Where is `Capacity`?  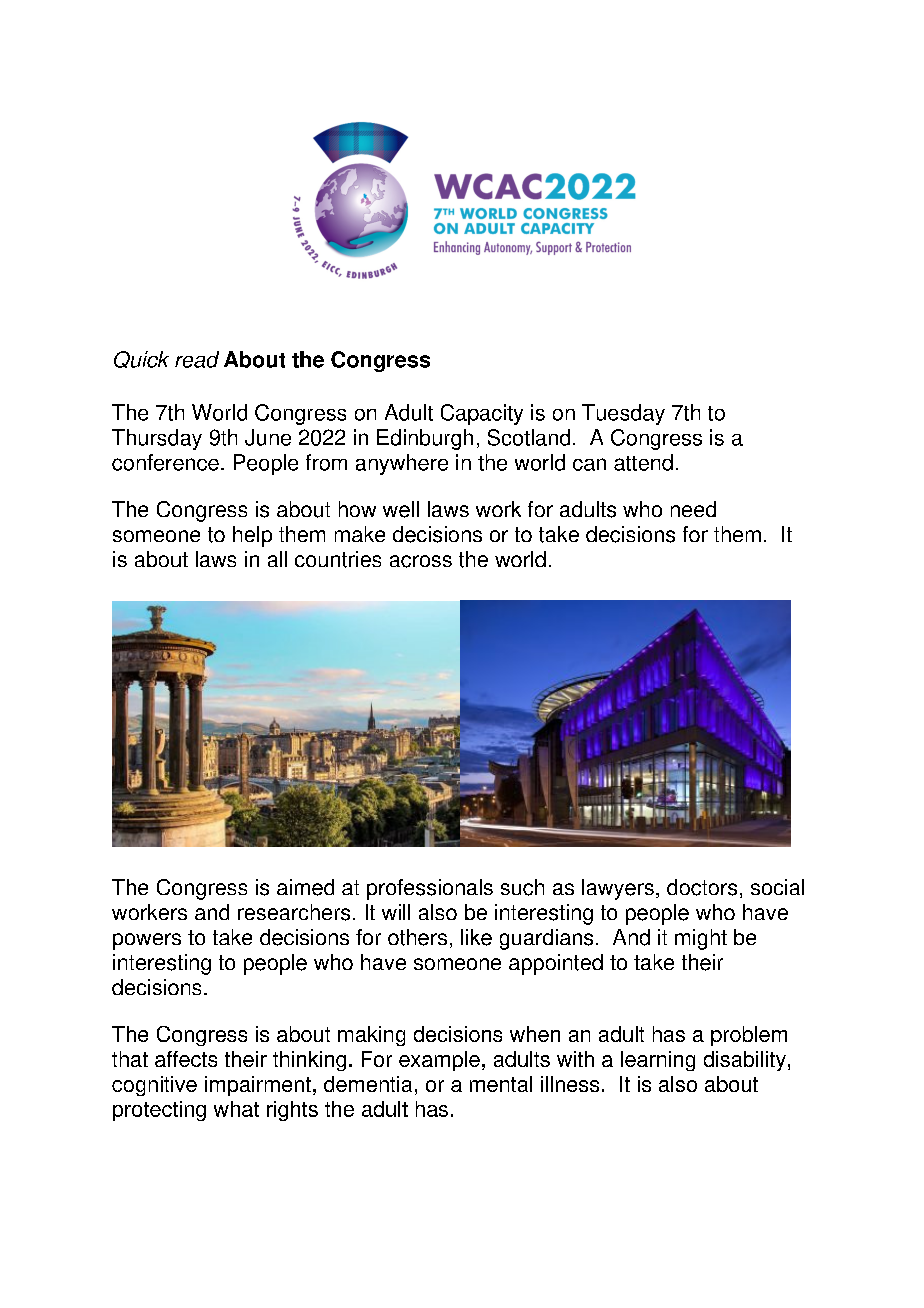
Capacity is located at coordinates (482, 414).
